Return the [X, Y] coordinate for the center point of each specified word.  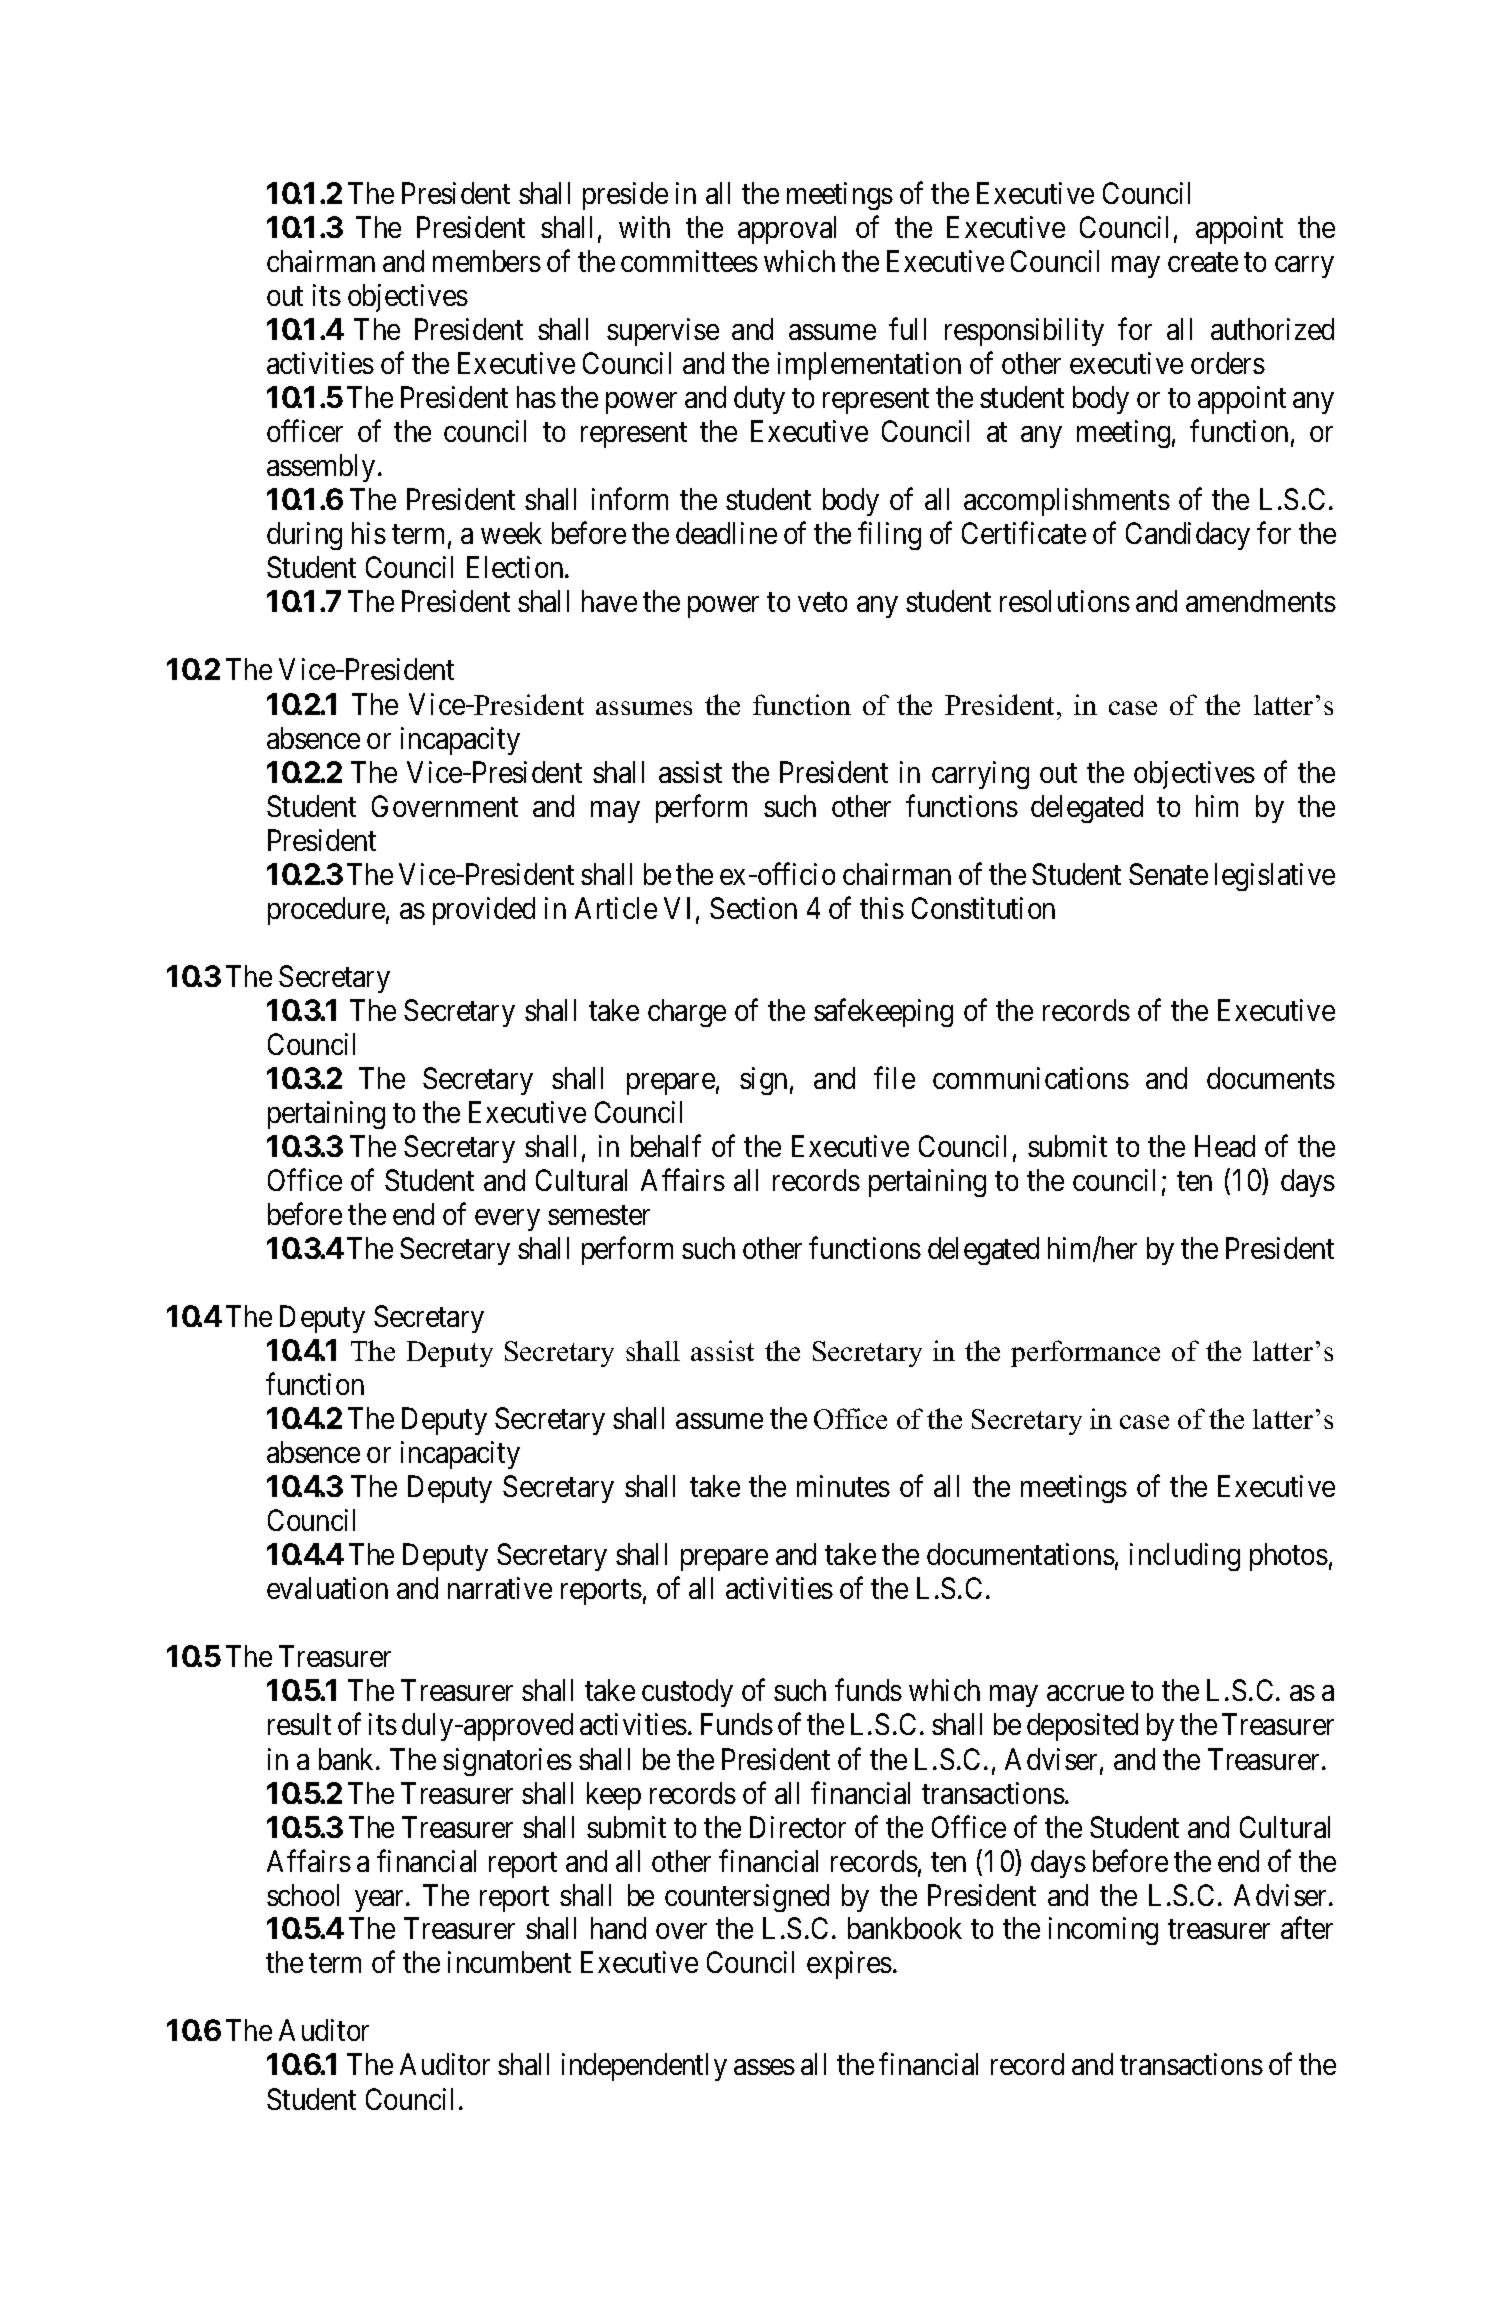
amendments [1261, 601]
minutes [843, 1486]
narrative [500, 1588]
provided [484, 911]
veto [822, 602]
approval [787, 230]
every [507, 1220]
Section [753, 908]
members [487, 261]
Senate [1168, 874]
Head [1225, 1146]
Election [516, 567]
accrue [1085, 1693]
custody [687, 1693]
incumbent [509, 1962]
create [1203, 262]
